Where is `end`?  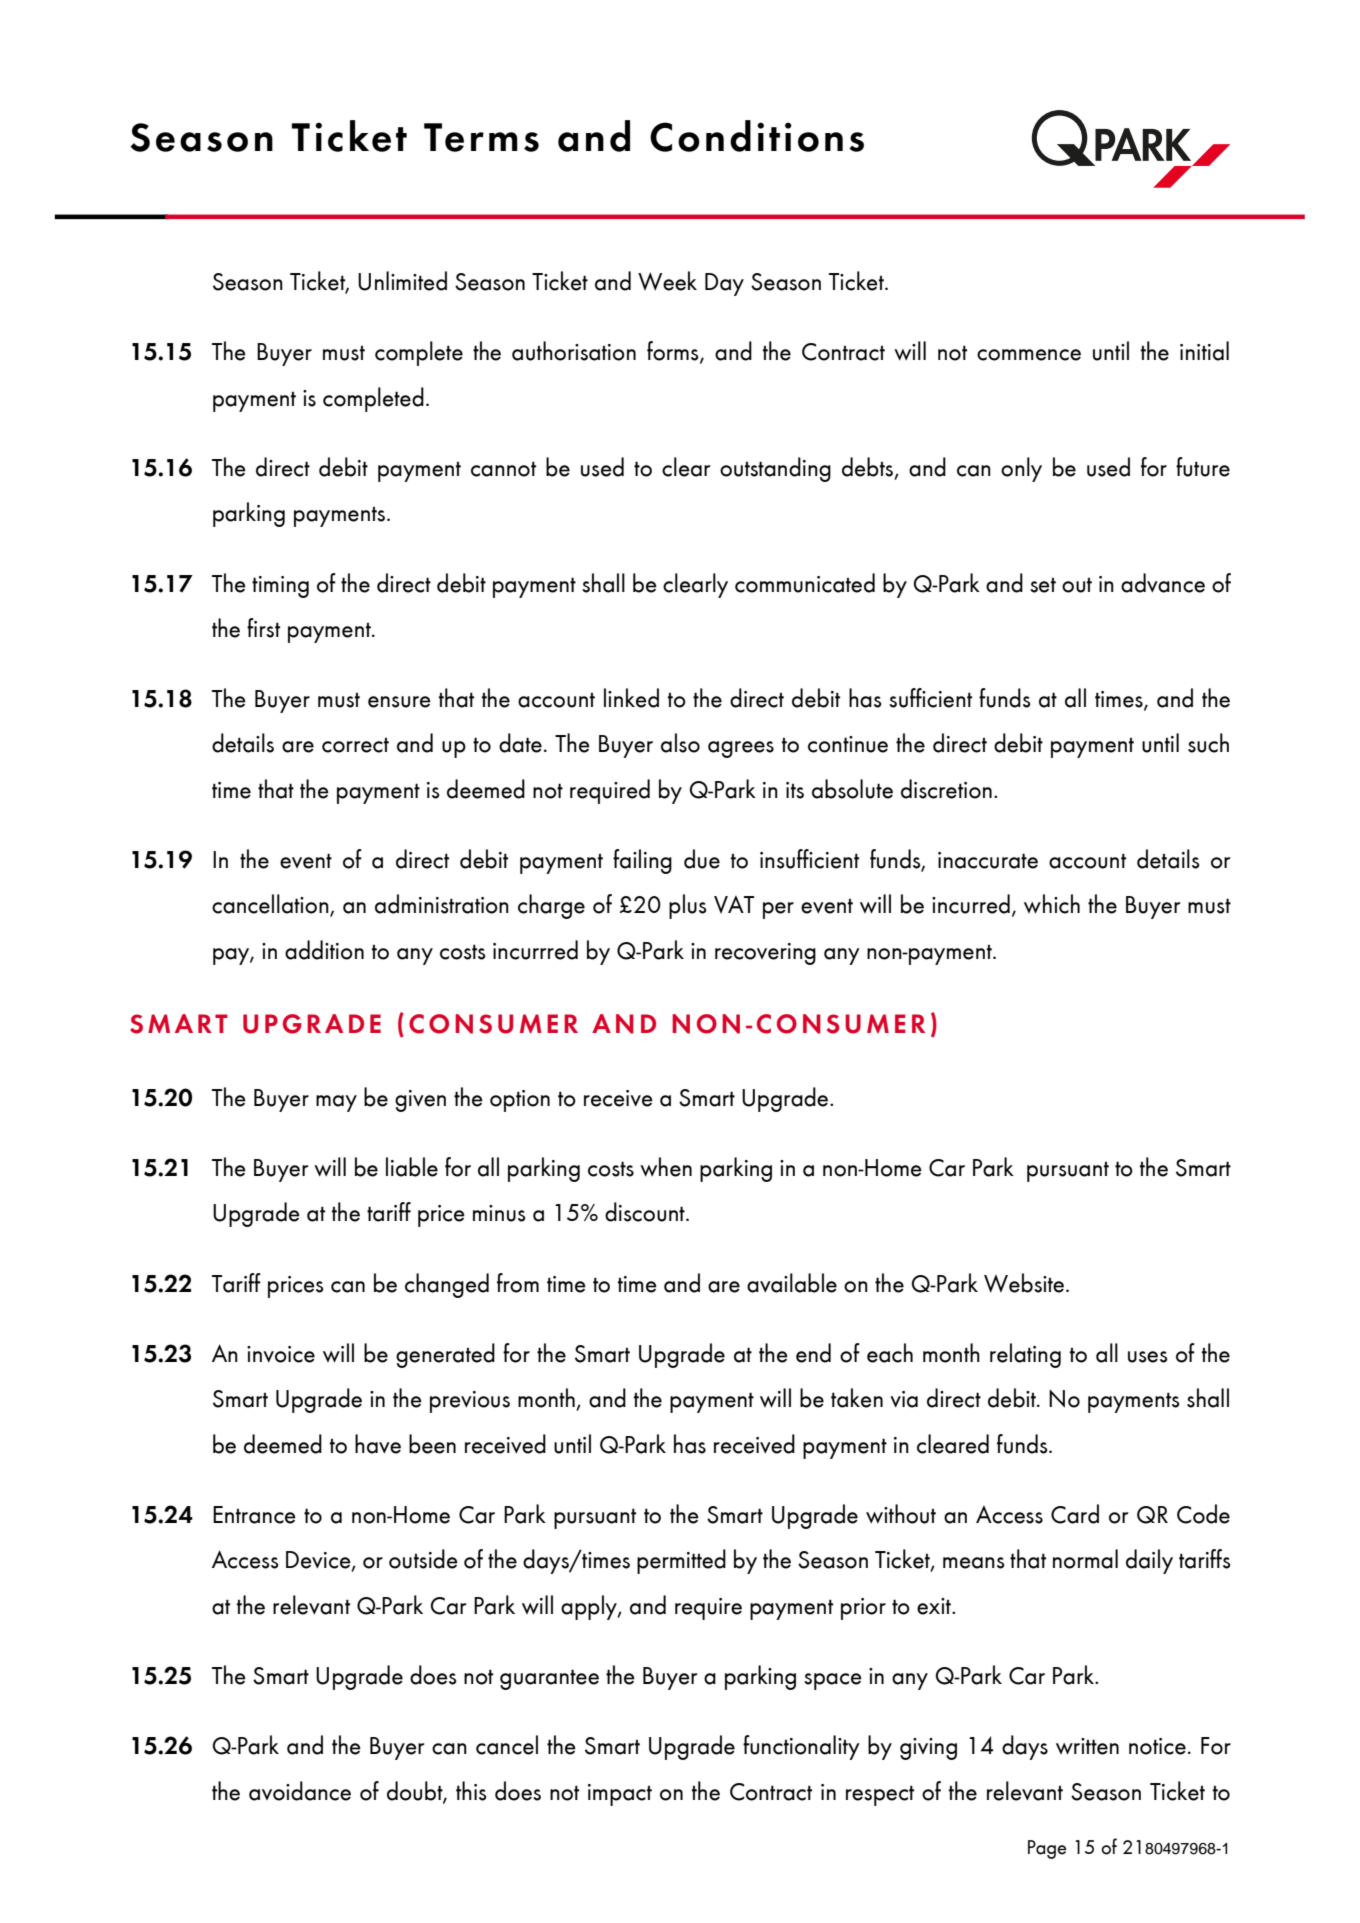
end is located at coordinates (813, 1353).
